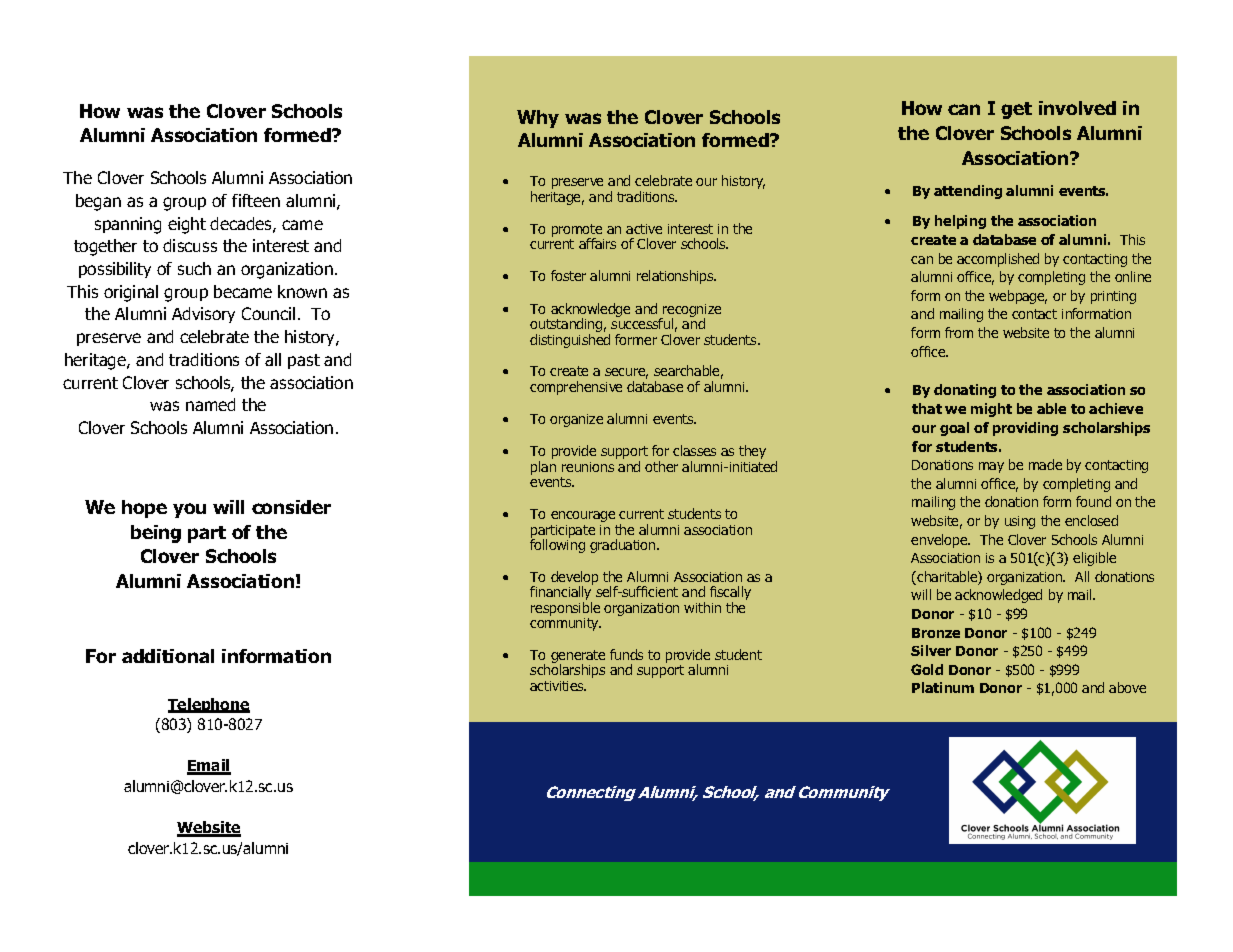  What do you see at coordinates (209, 705) in the screenshot?
I see `Telephone` at bounding box center [209, 705].
